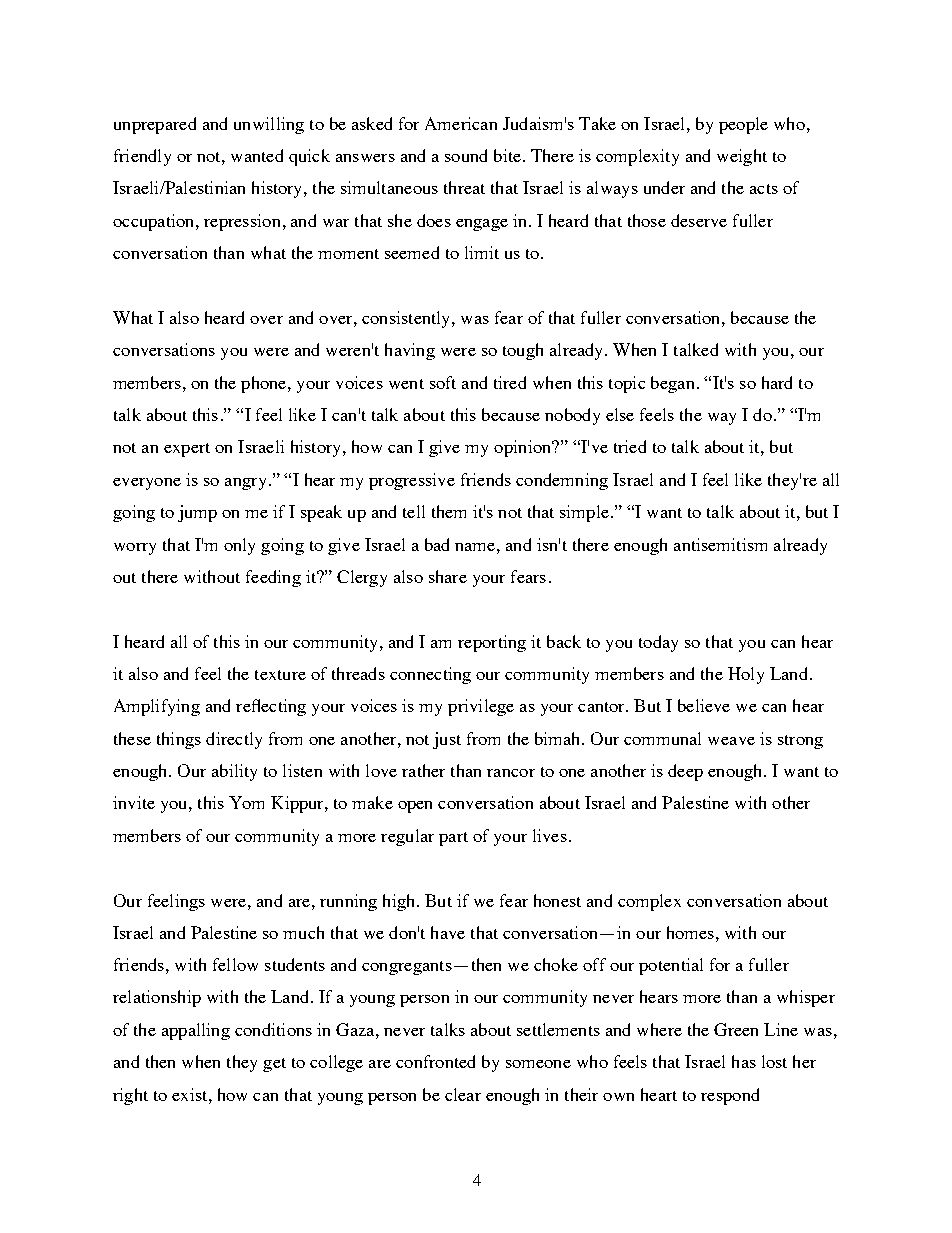 Image resolution: width=952 pixels, height=1233 pixels. I want to click on exist, so click(191, 1094).
